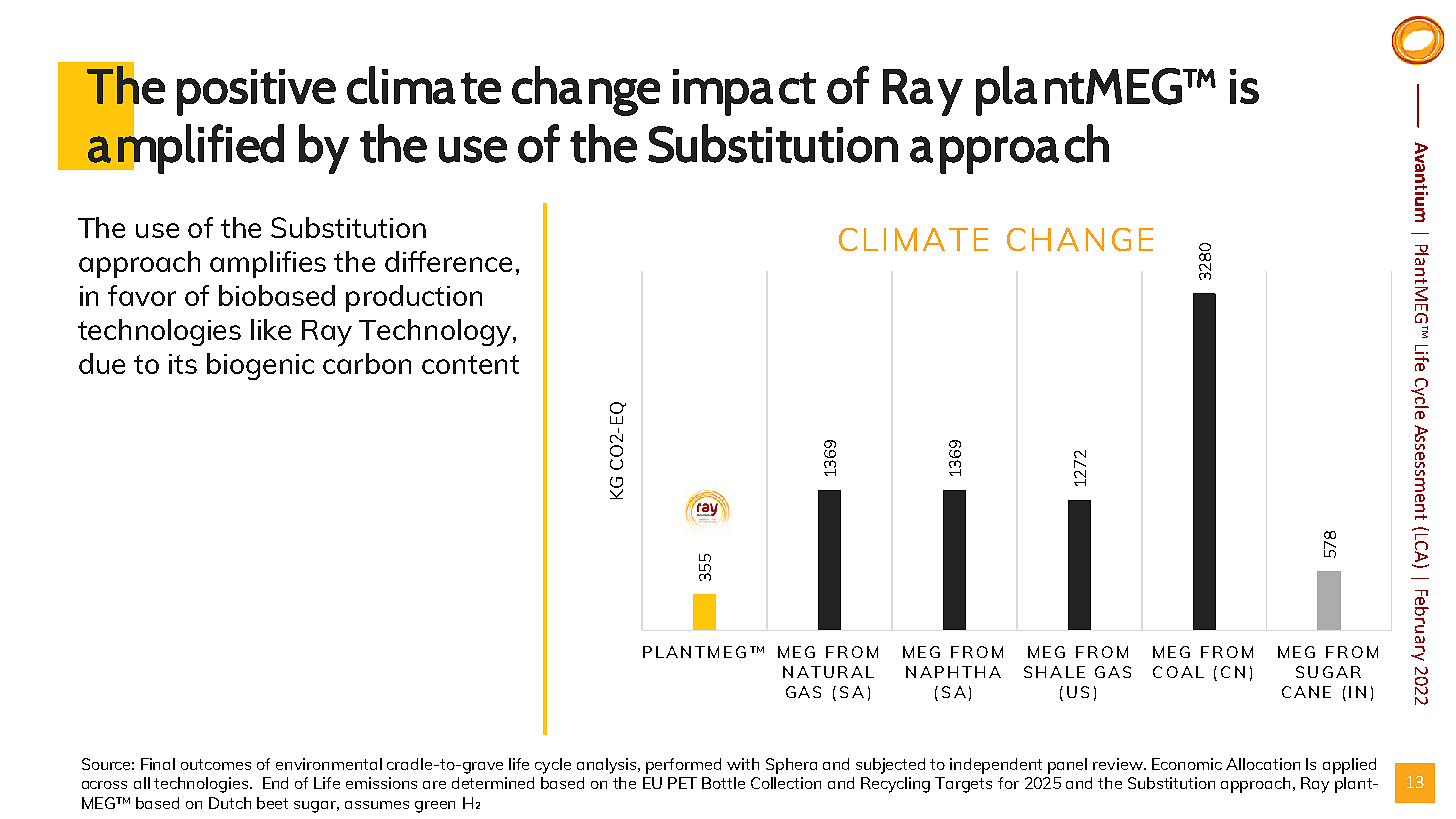 The image size is (1456, 819). I want to click on with, so click(743, 764).
